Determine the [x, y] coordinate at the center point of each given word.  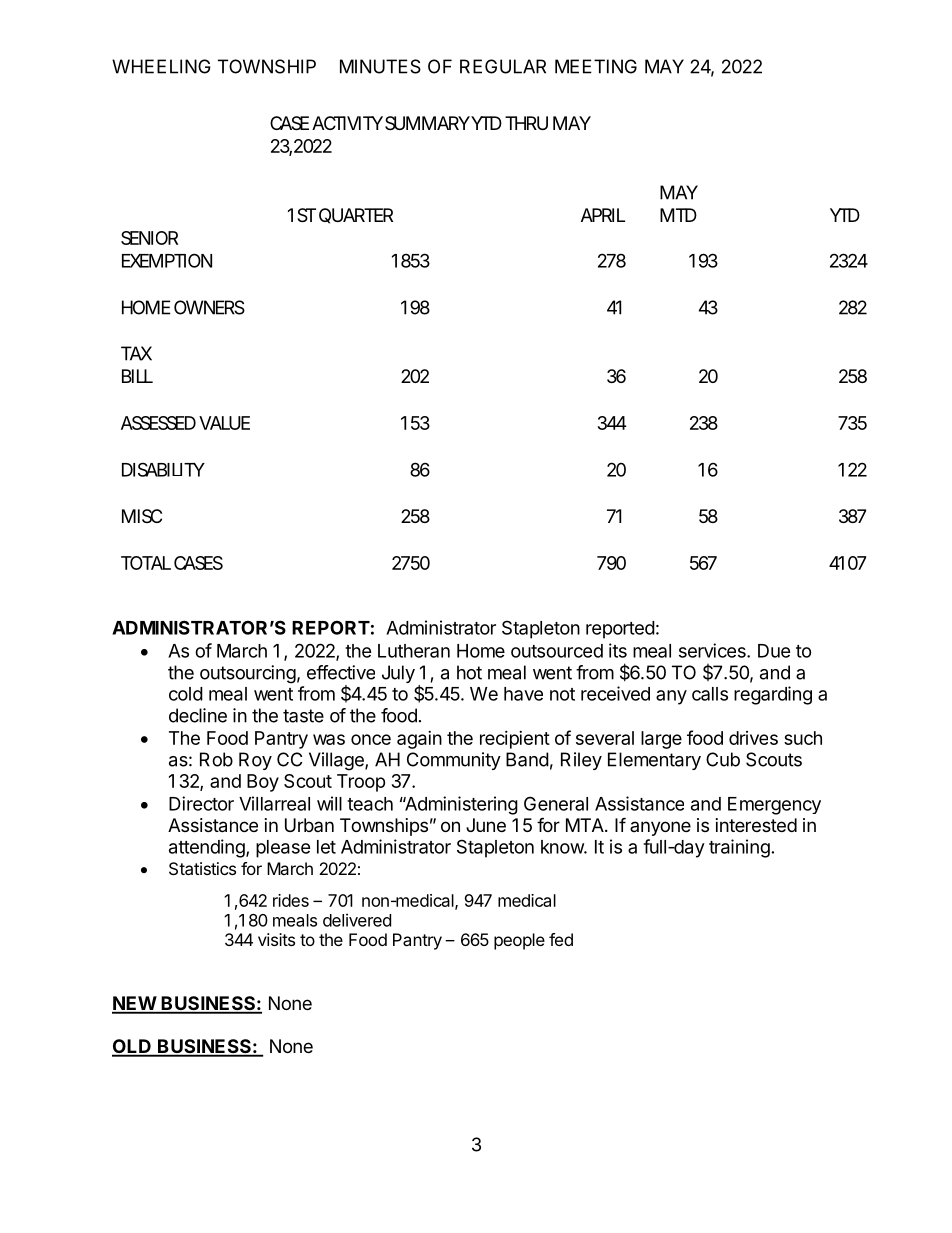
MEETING [596, 66]
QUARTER [356, 216]
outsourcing [248, 674]
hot [469, 672]
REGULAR [503, 66]
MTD [678, 215]
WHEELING [161, 66]
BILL [137, 376]
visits [276, 939]
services [713, 650]
